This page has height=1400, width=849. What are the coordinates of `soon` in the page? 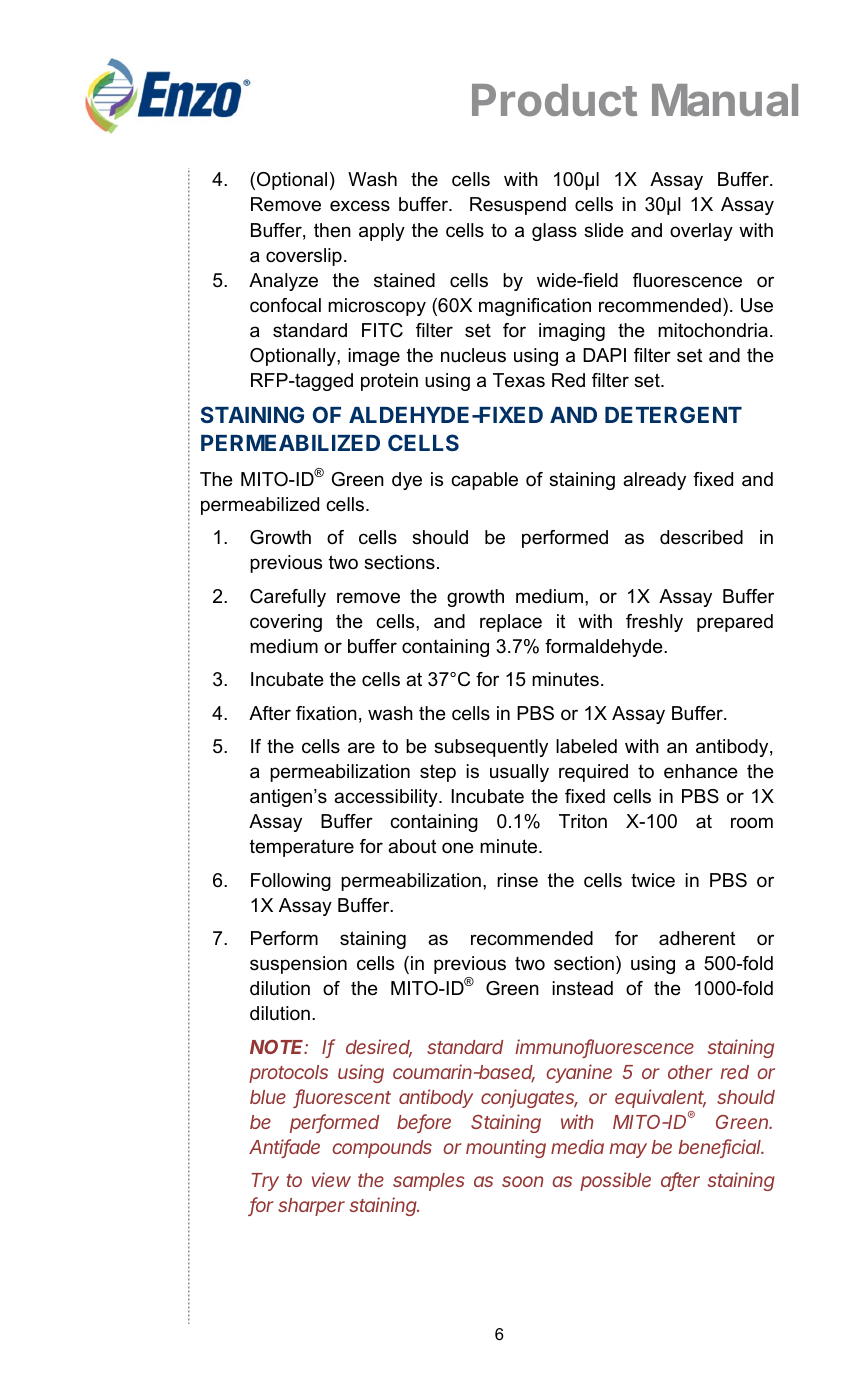 It's located at (522, 1181).
